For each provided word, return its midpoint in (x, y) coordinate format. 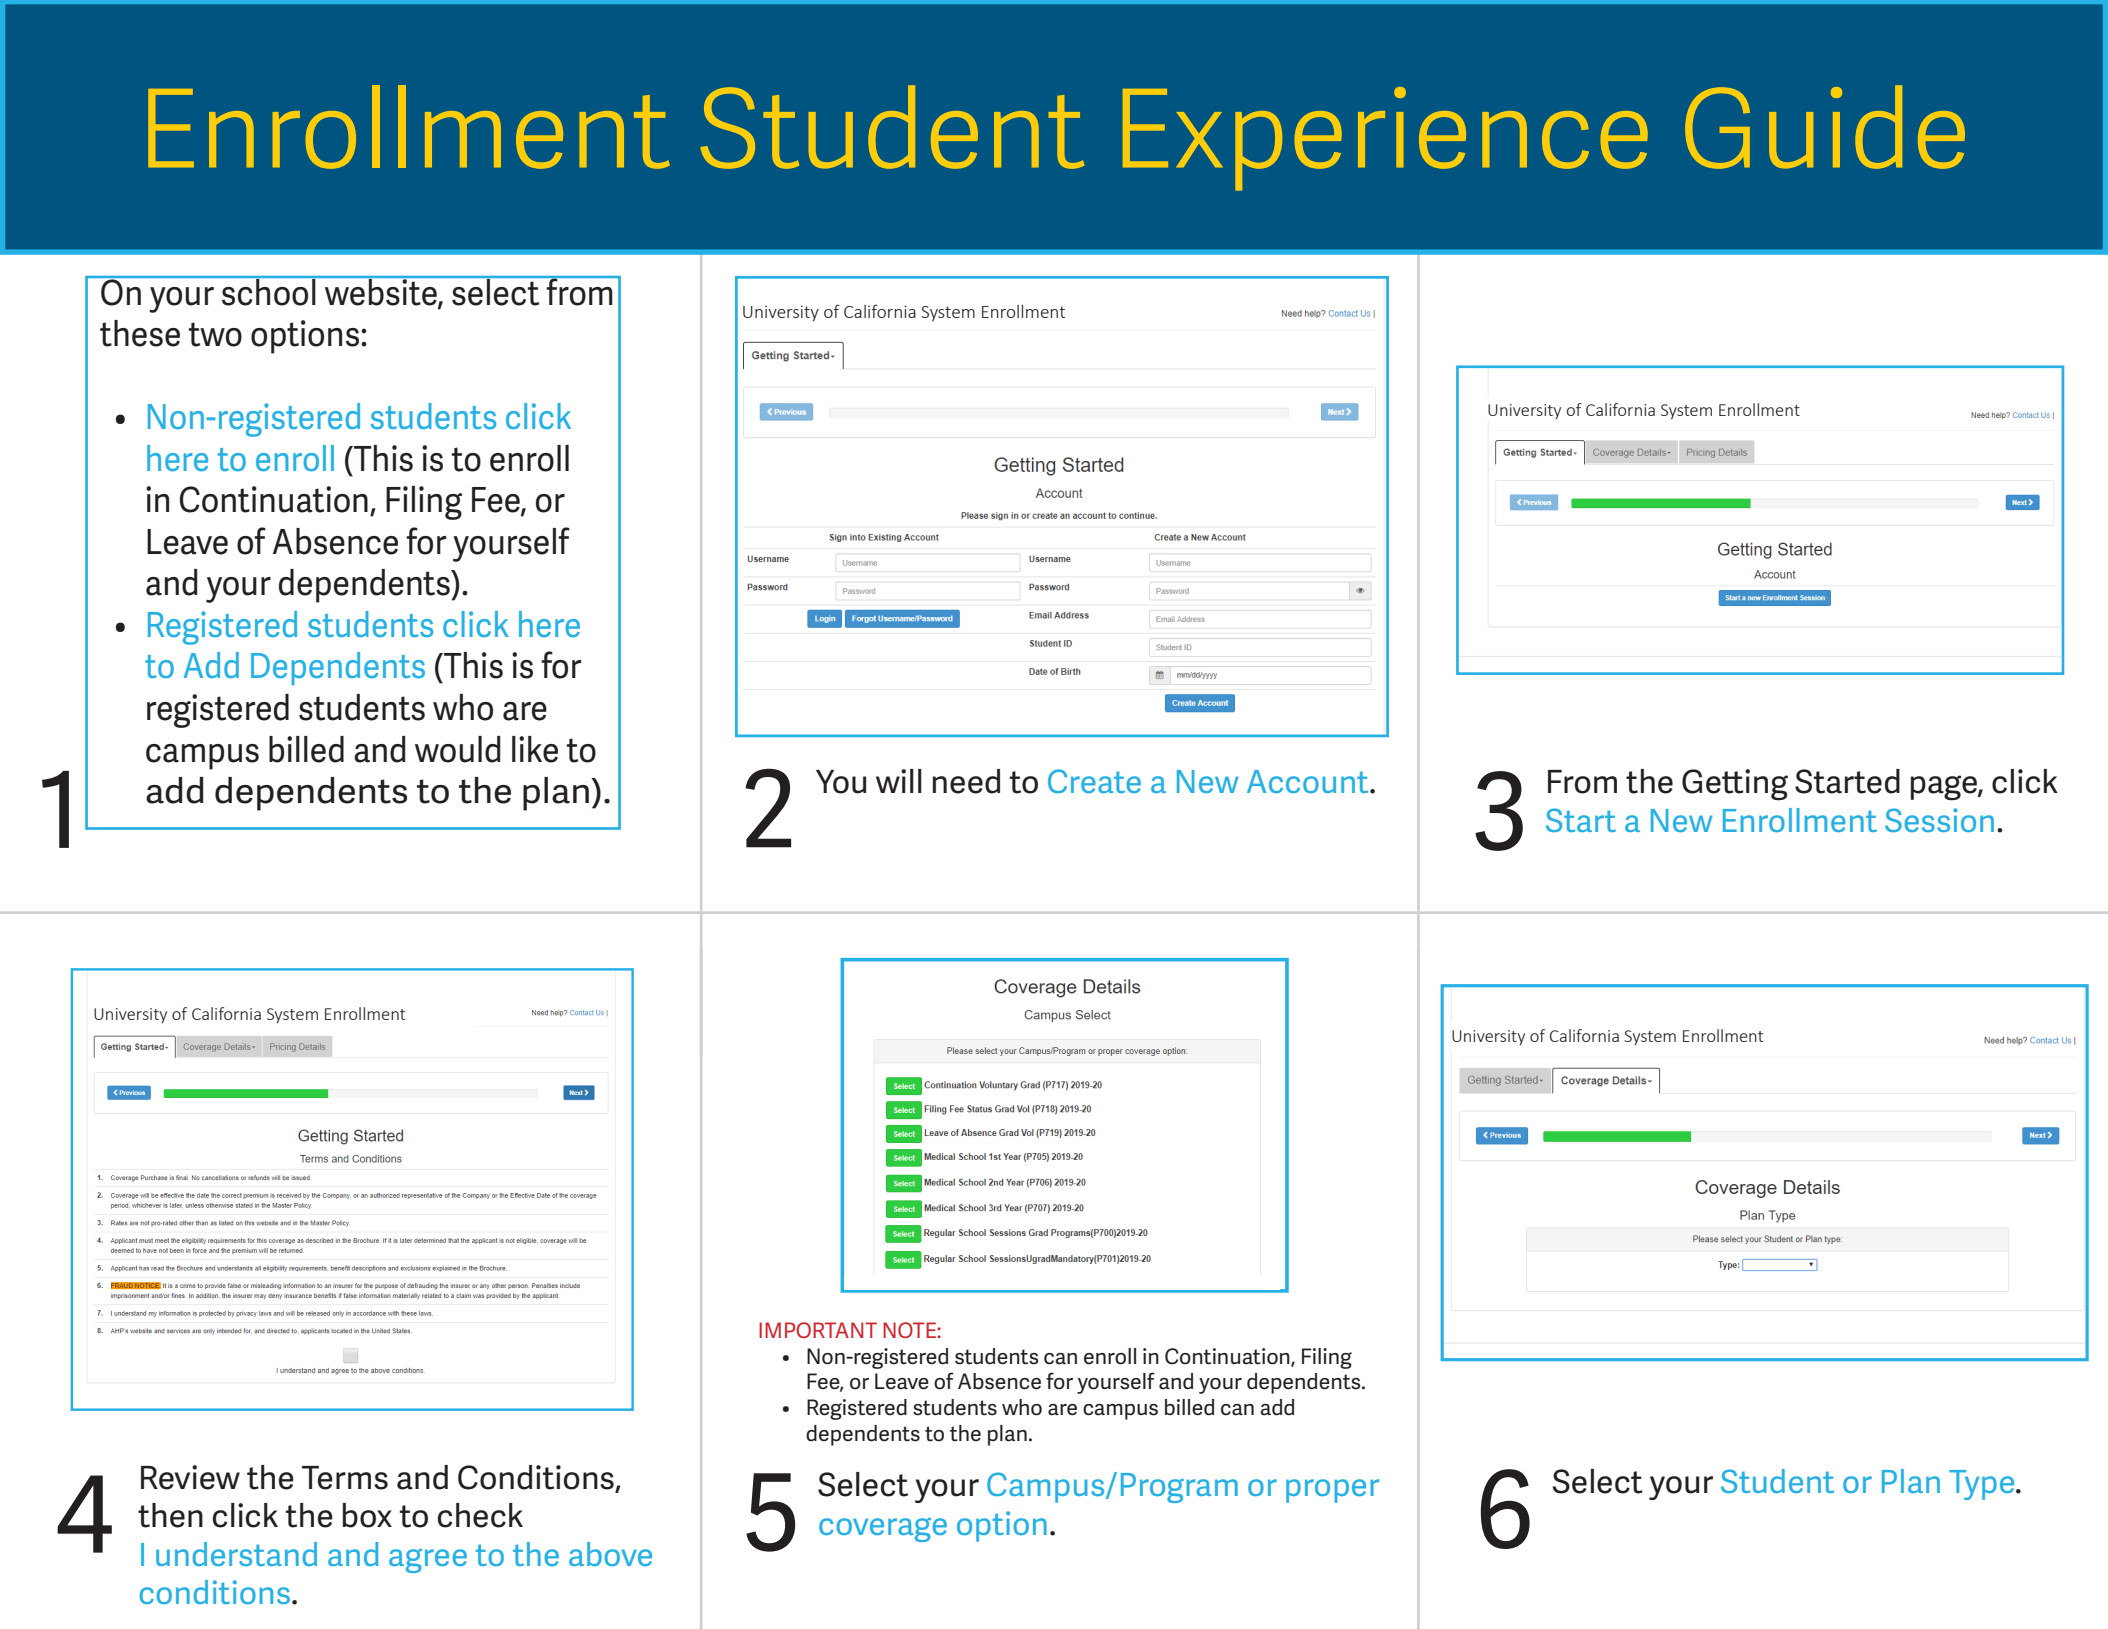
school (269, 291)
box (367, 1515)
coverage (883, 1530)
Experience (1385, 139)
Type (1983, 1485)
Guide (1825, 127)
